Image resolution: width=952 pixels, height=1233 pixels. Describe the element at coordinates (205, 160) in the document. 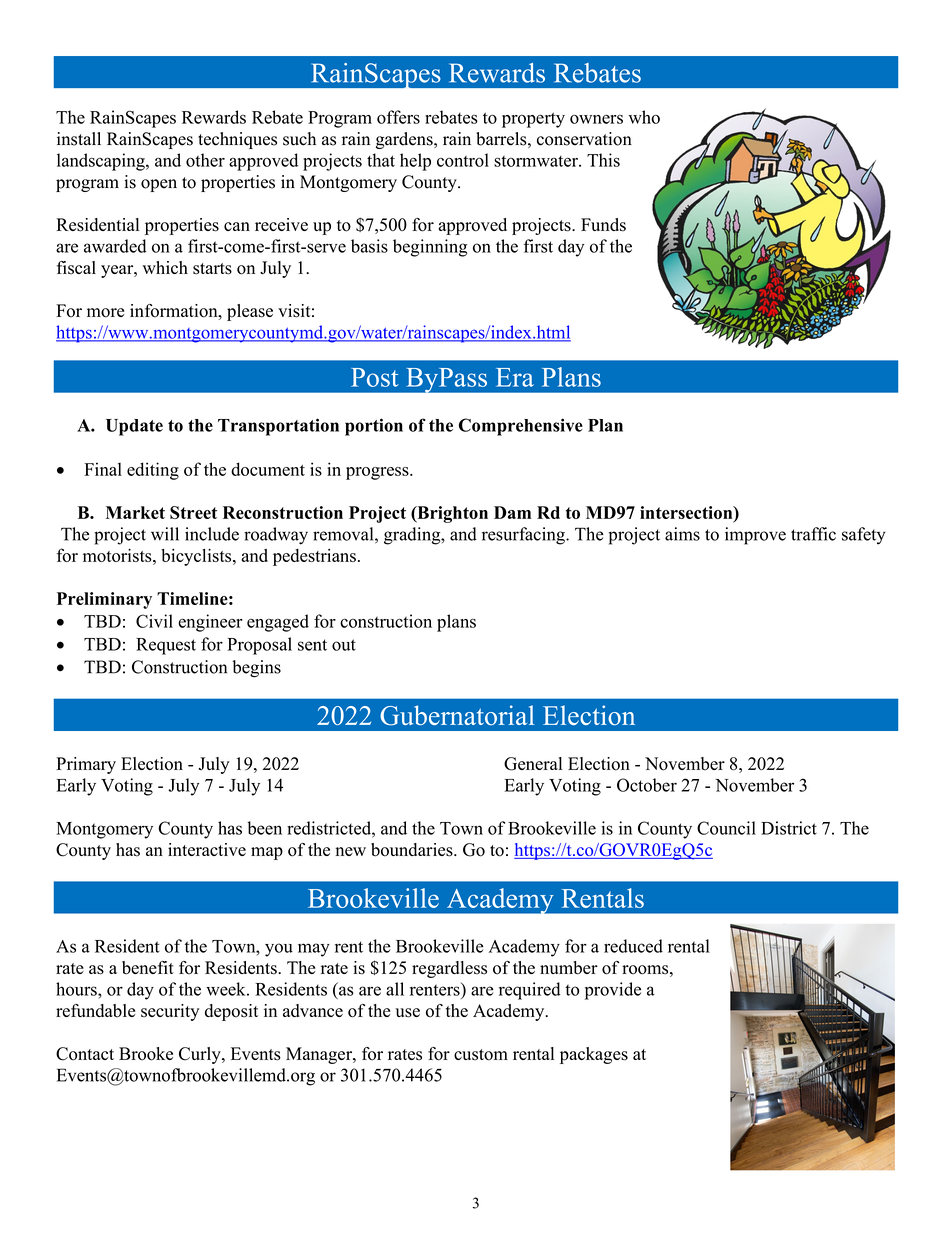

I see `other` at that location.
